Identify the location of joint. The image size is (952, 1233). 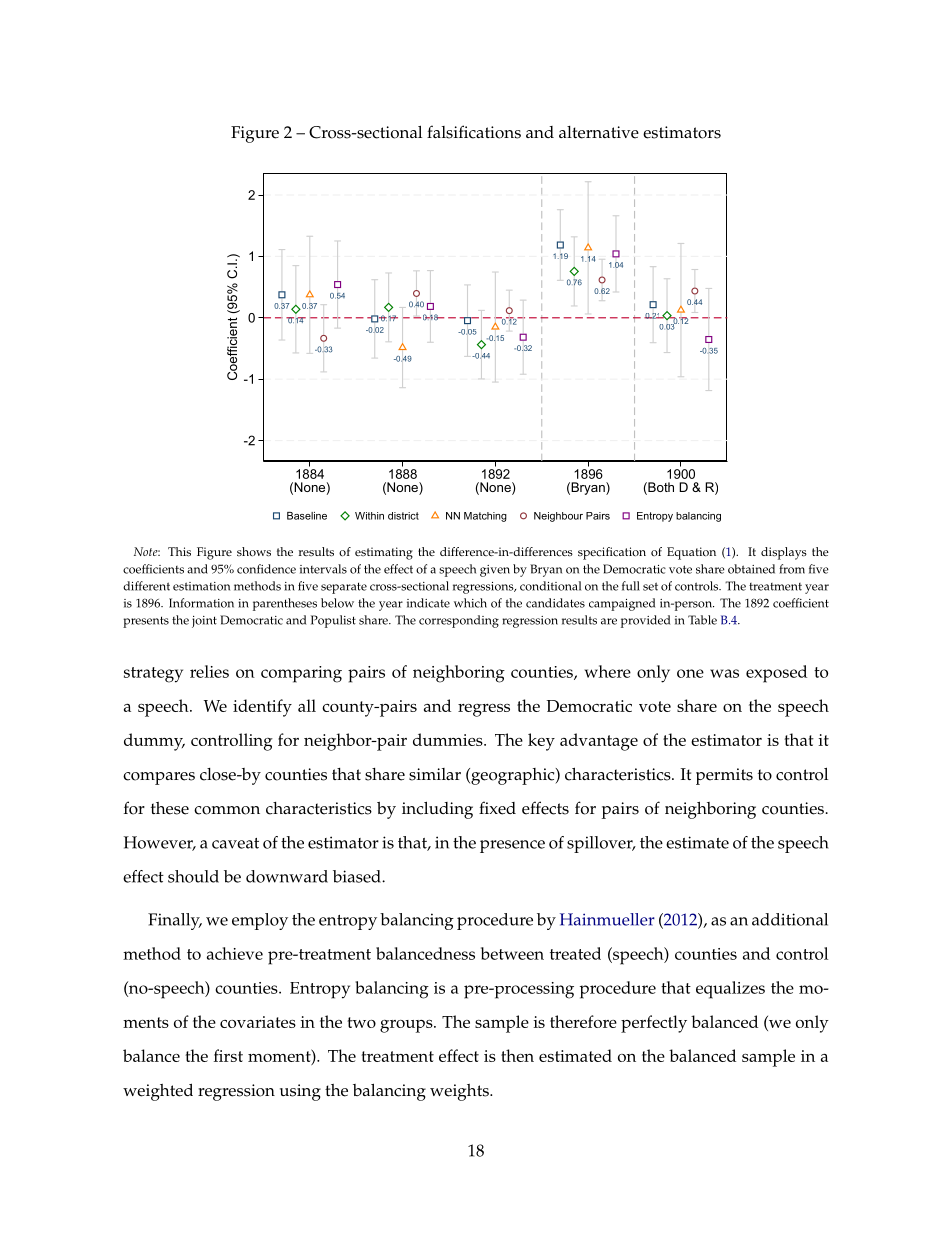
(204, 622).
